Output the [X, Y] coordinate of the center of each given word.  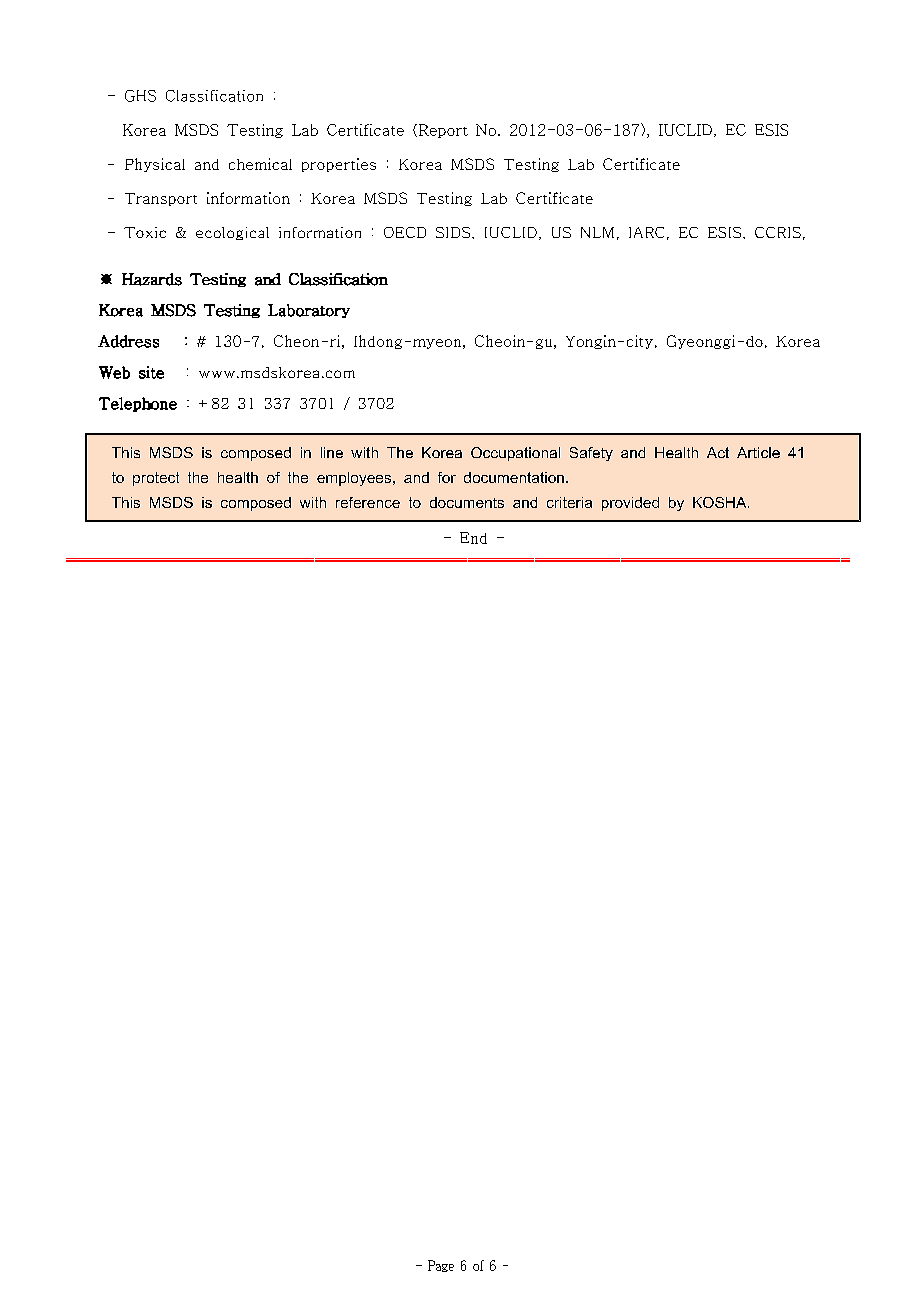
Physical [155, 165]
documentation [514, 477]
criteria [569, 502]
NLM [597, 232]
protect [156, 479]
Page [441, 1266]
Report [442, 131]
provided [630, 504]
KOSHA [721, 502]
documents [467, 502]
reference [368, 502]
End [473, 538]
